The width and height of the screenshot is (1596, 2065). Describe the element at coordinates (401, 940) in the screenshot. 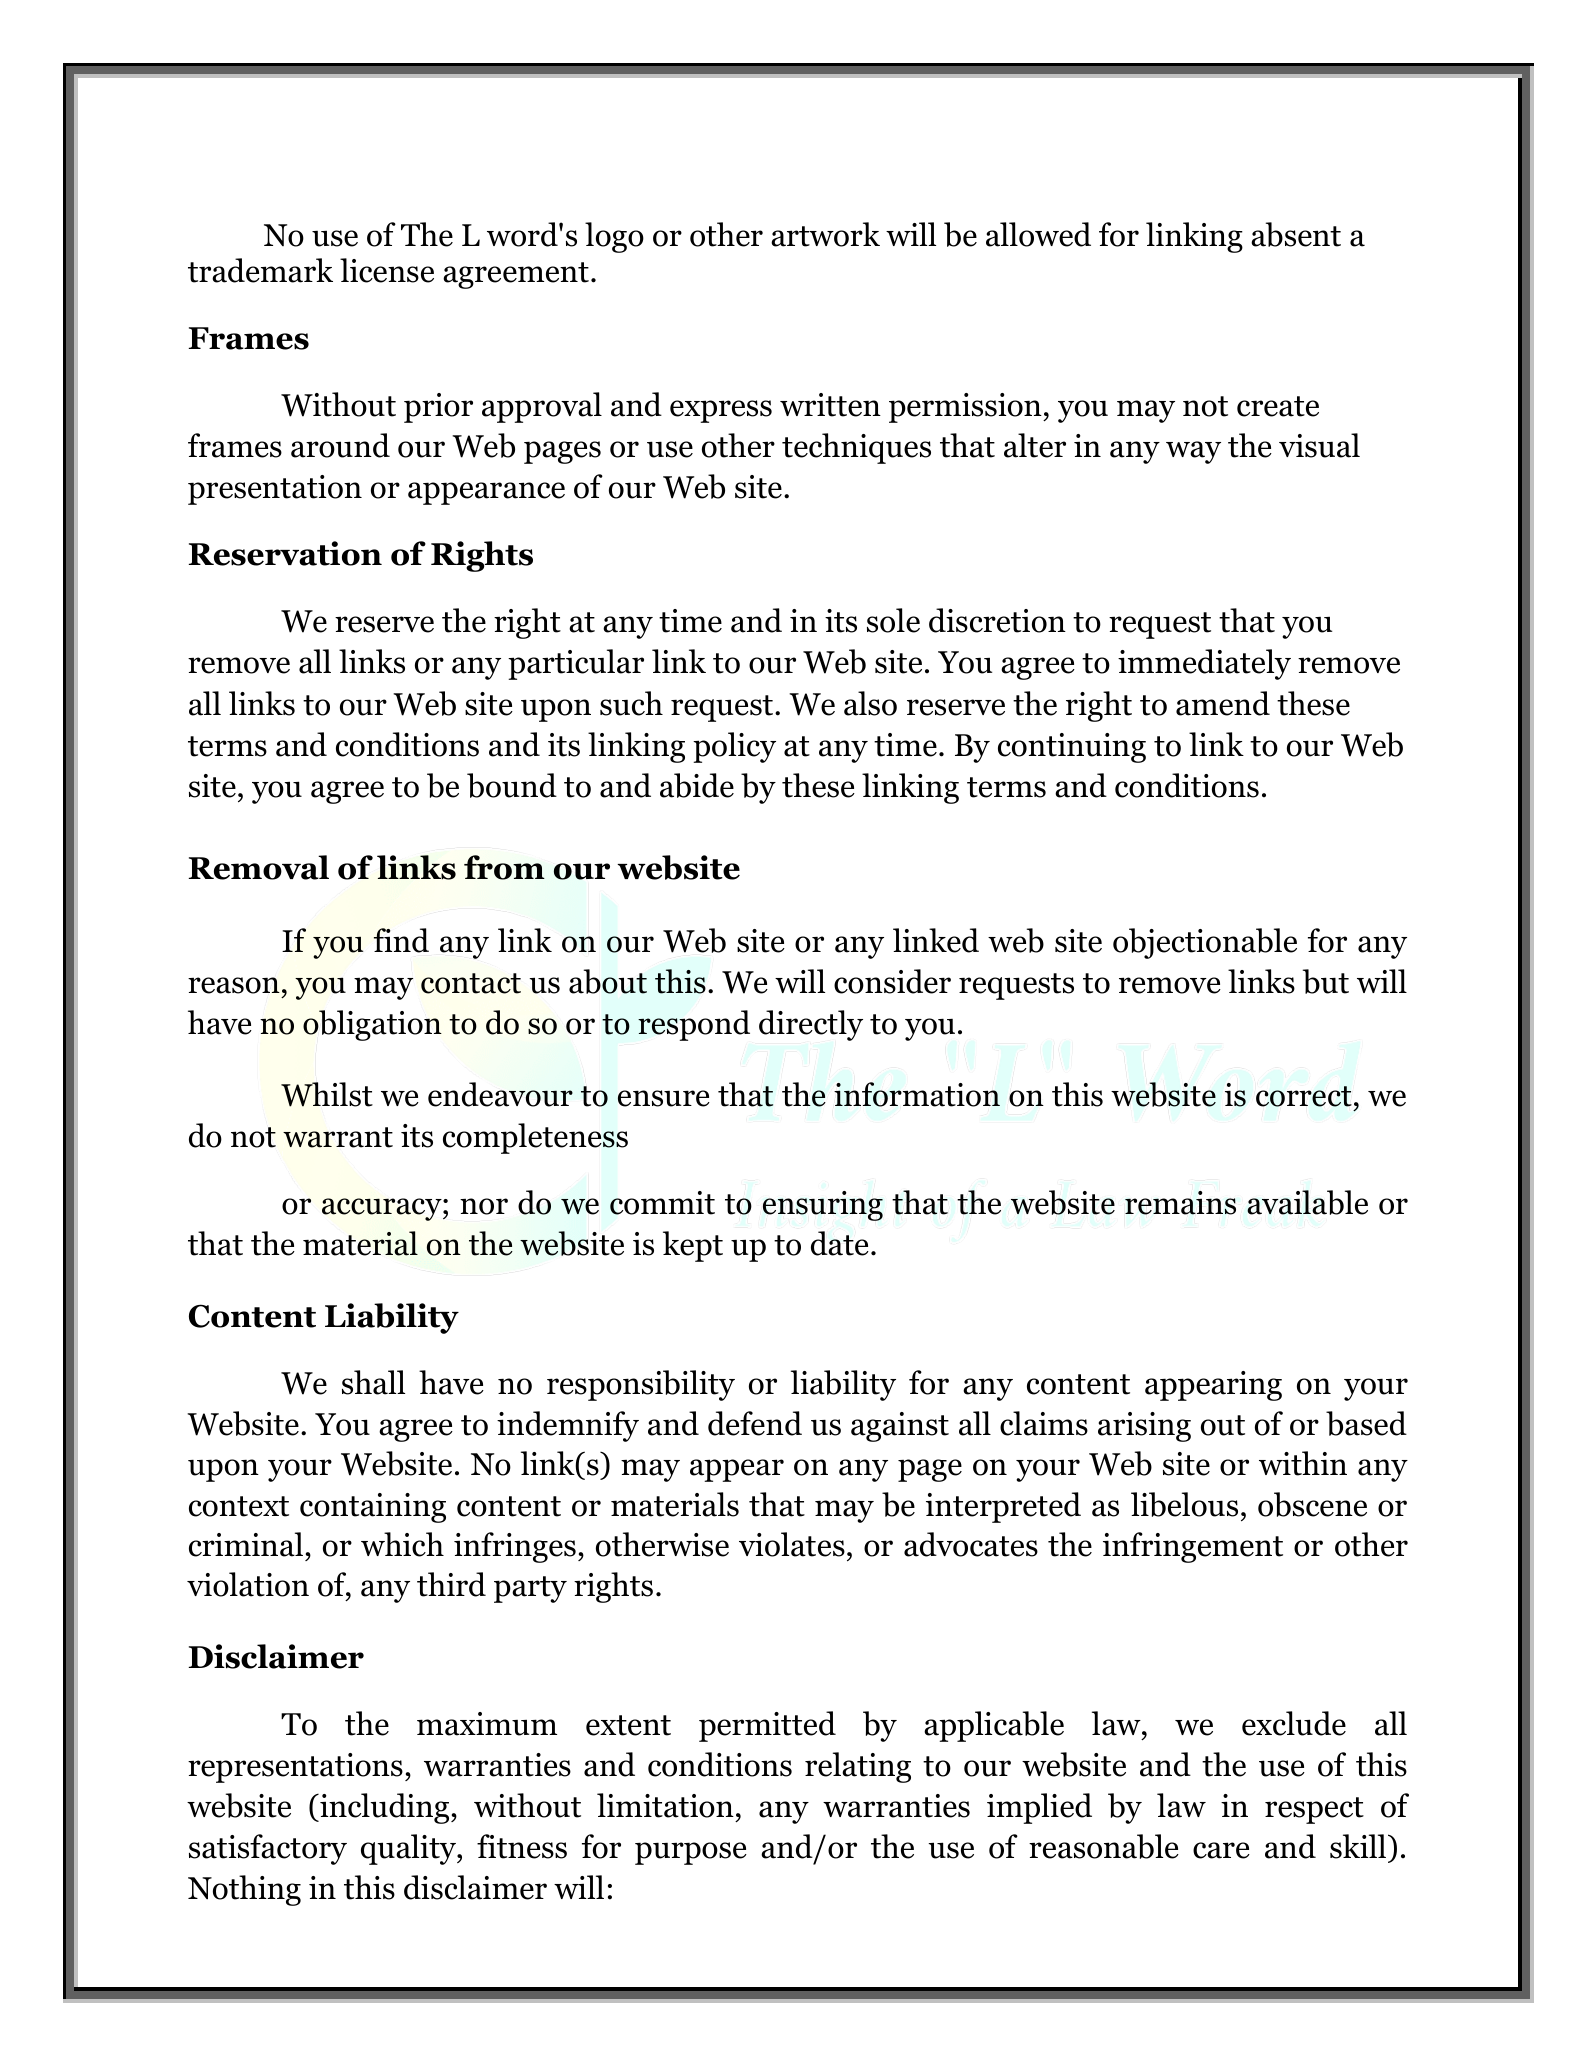

I see `find` at that location.
